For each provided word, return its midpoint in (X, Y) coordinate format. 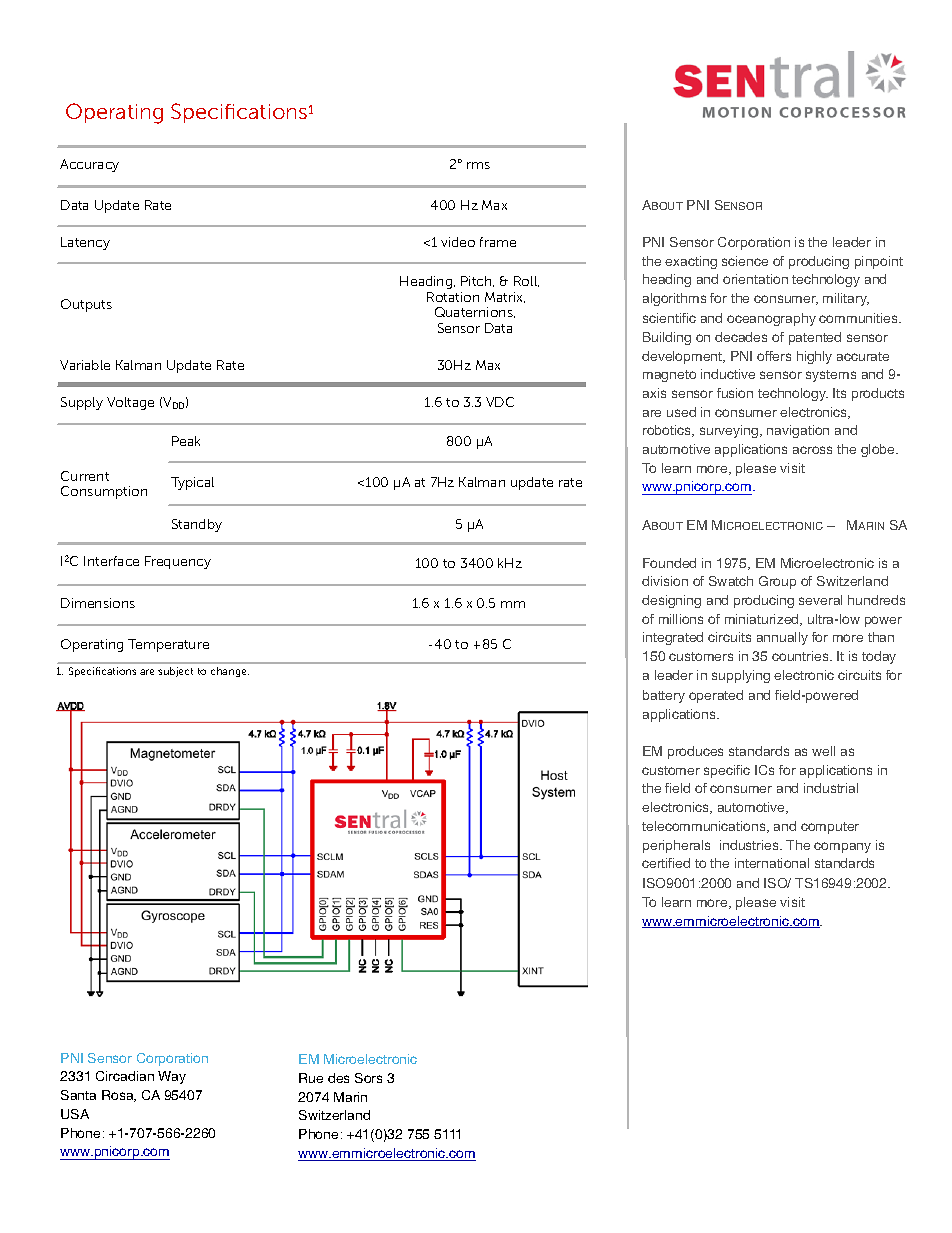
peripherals (676, 846)
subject (175, 672)
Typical (192, 483)
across (812, 450)
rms (478, 165)
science (745, 261)
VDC (500, 402)
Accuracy (89, 165)
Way (172, 1077)
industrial (831, 788)
